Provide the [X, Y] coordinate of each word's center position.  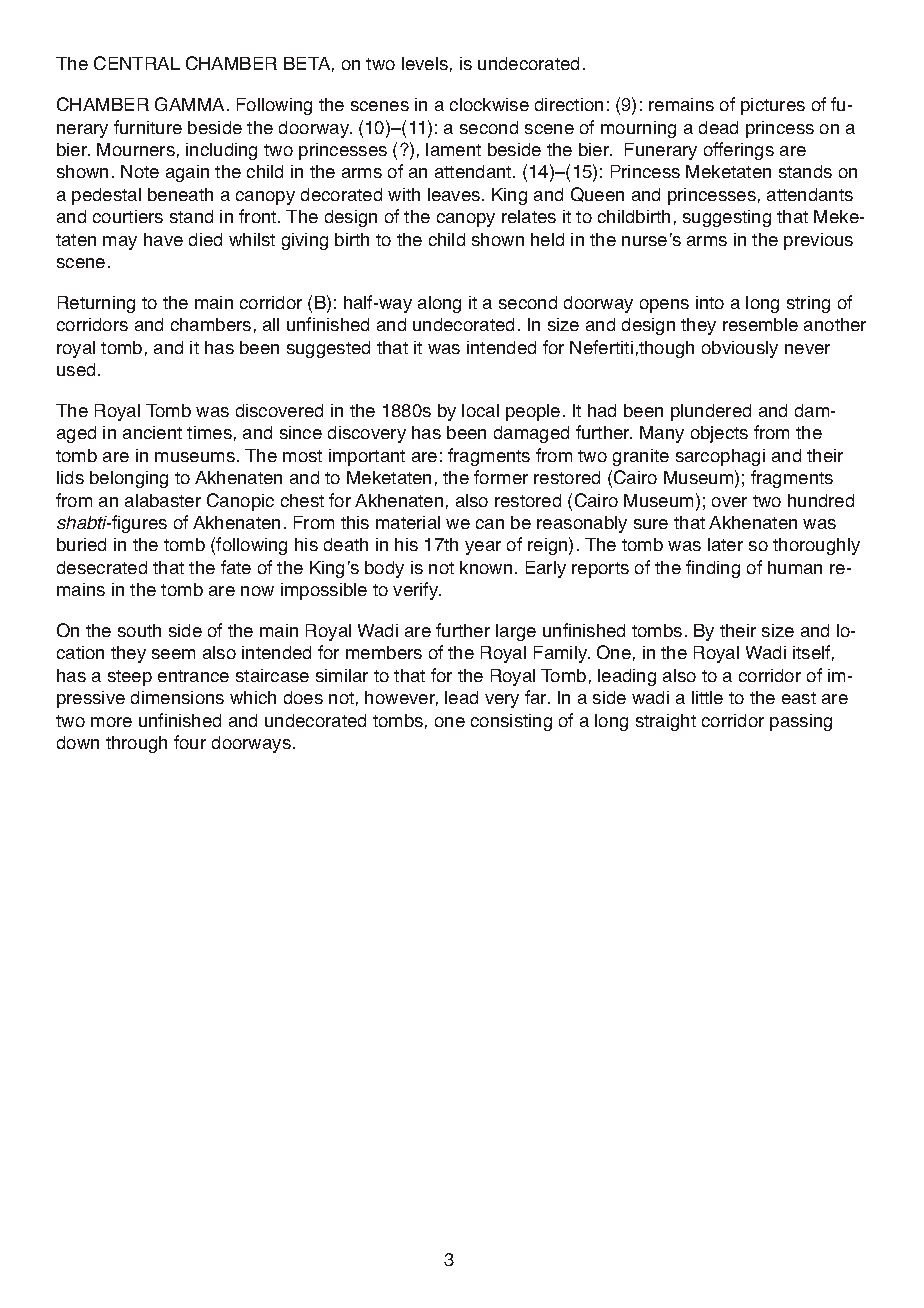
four [190, 742]
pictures [773, 106]
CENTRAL [137, 63]
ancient [152, 432]
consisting [511, 722]
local [480, 410]
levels [425, 63]
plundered [711, 412]
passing [801, 722]
